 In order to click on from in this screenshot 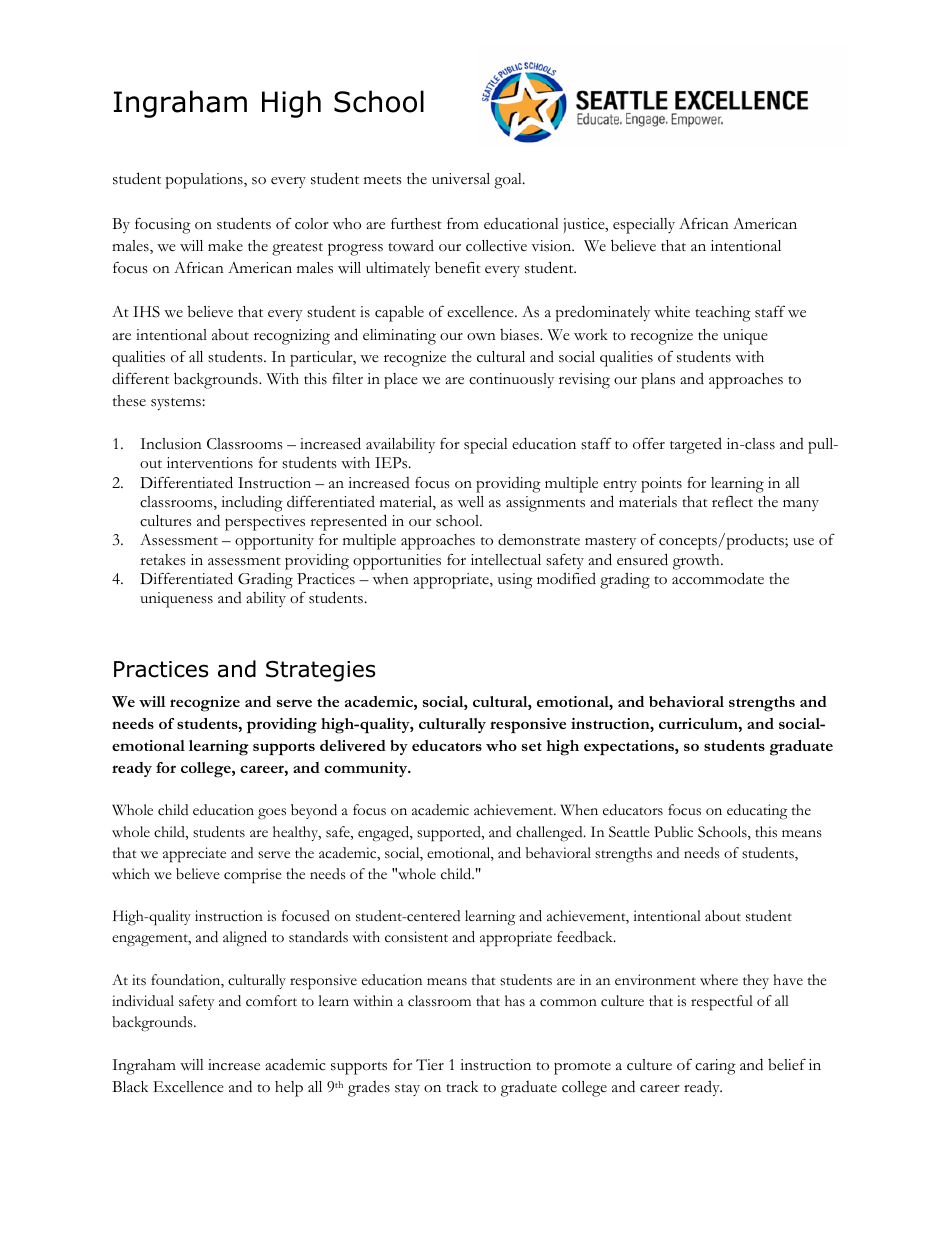, I will do `click(463, 223)`.
